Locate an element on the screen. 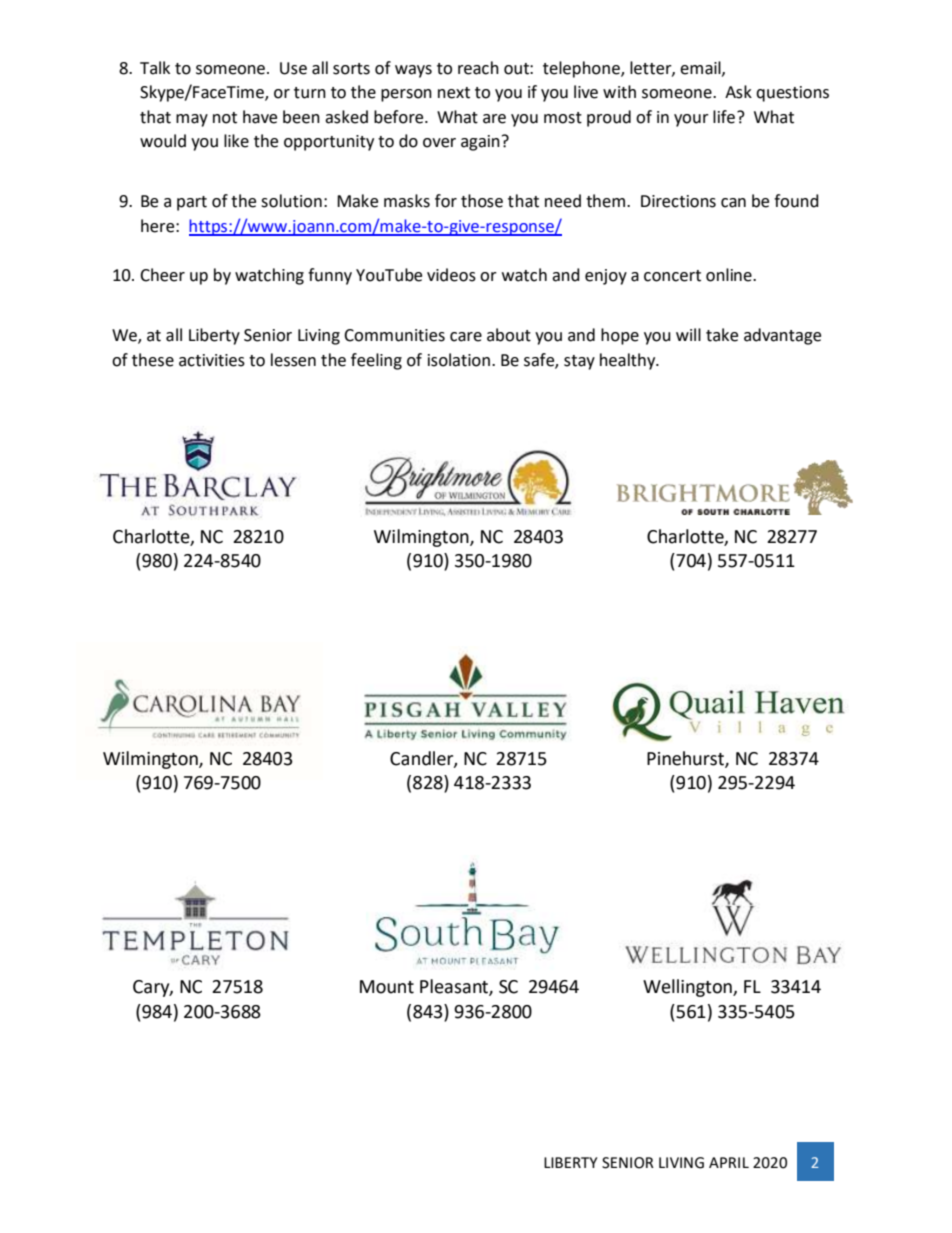 The image size is (952, 1233). life is located at coordinates (724, 117).
